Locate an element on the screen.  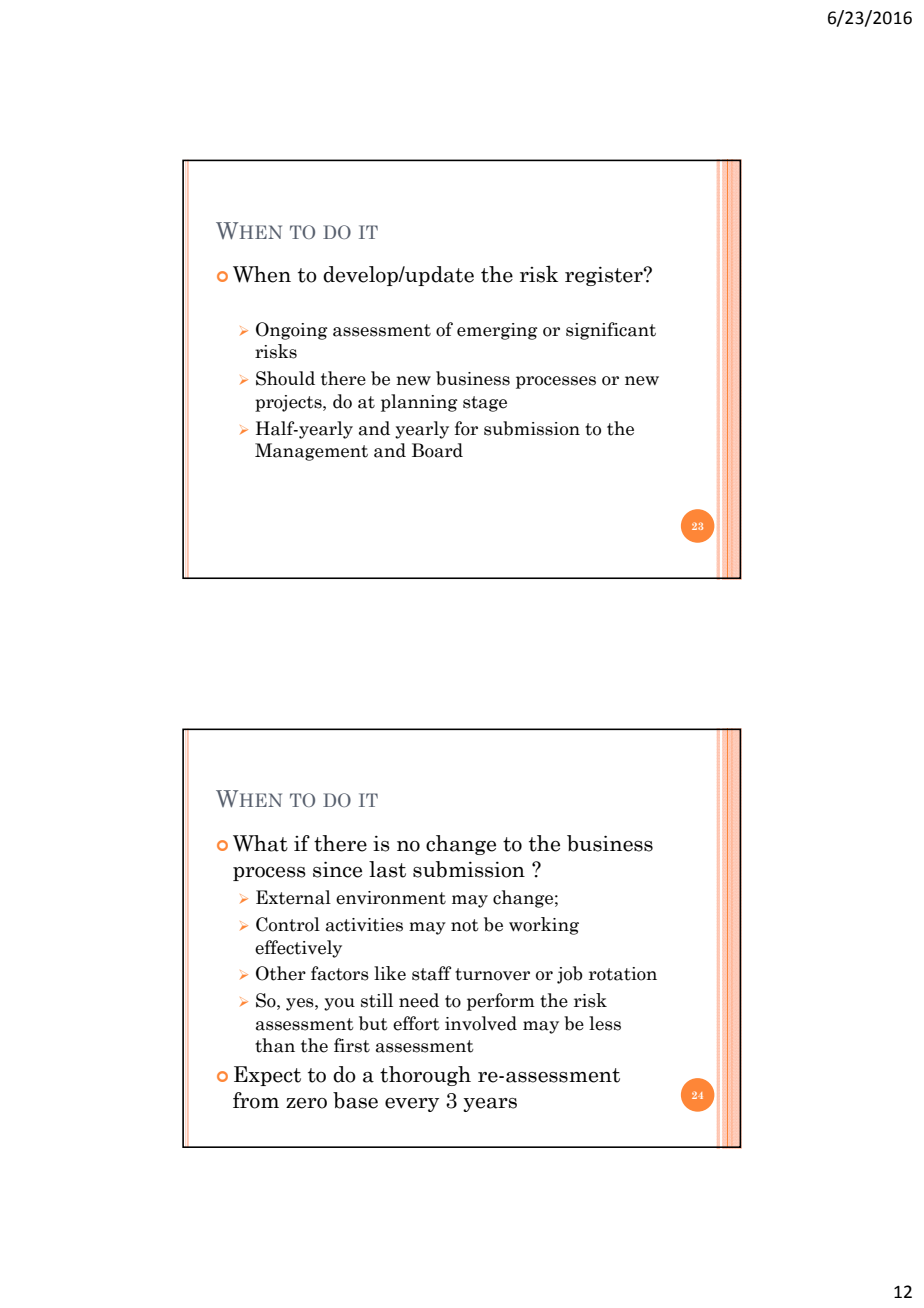
planning is located at coordinates (419, 403).
